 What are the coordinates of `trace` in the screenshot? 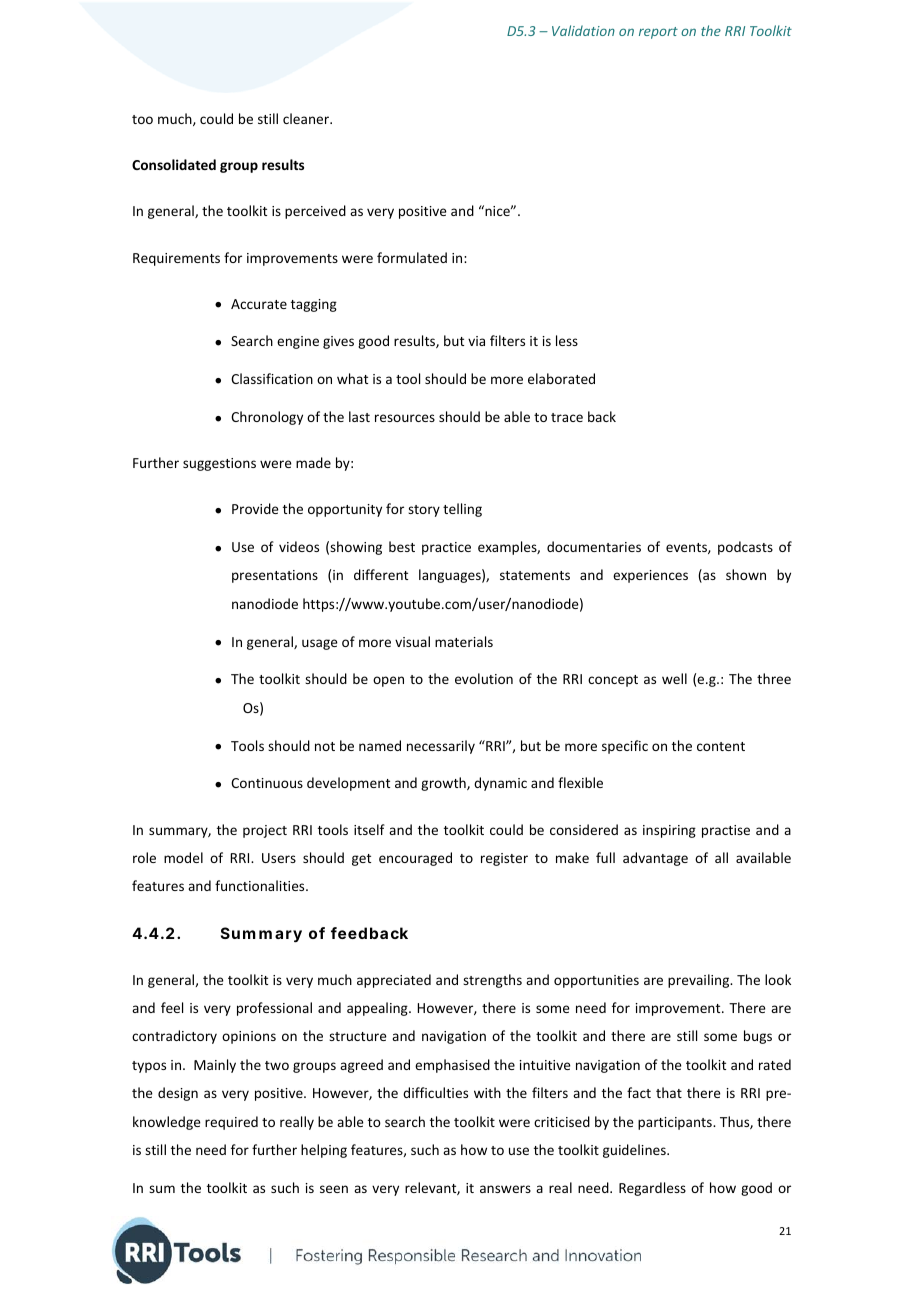 It's located at (567, 417).
